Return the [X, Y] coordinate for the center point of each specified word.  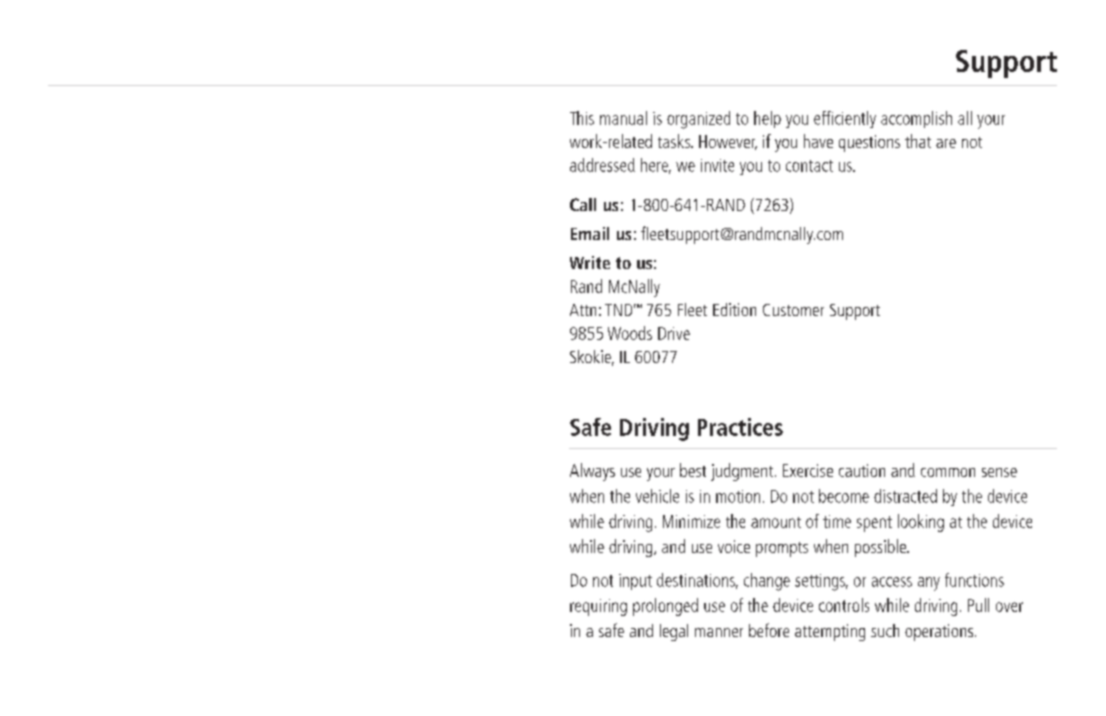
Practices [740, 427]
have [818, 141]
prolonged [665, 607]
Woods [630, 333]
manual [623, 118]
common [948, 472]
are [946, 143]
